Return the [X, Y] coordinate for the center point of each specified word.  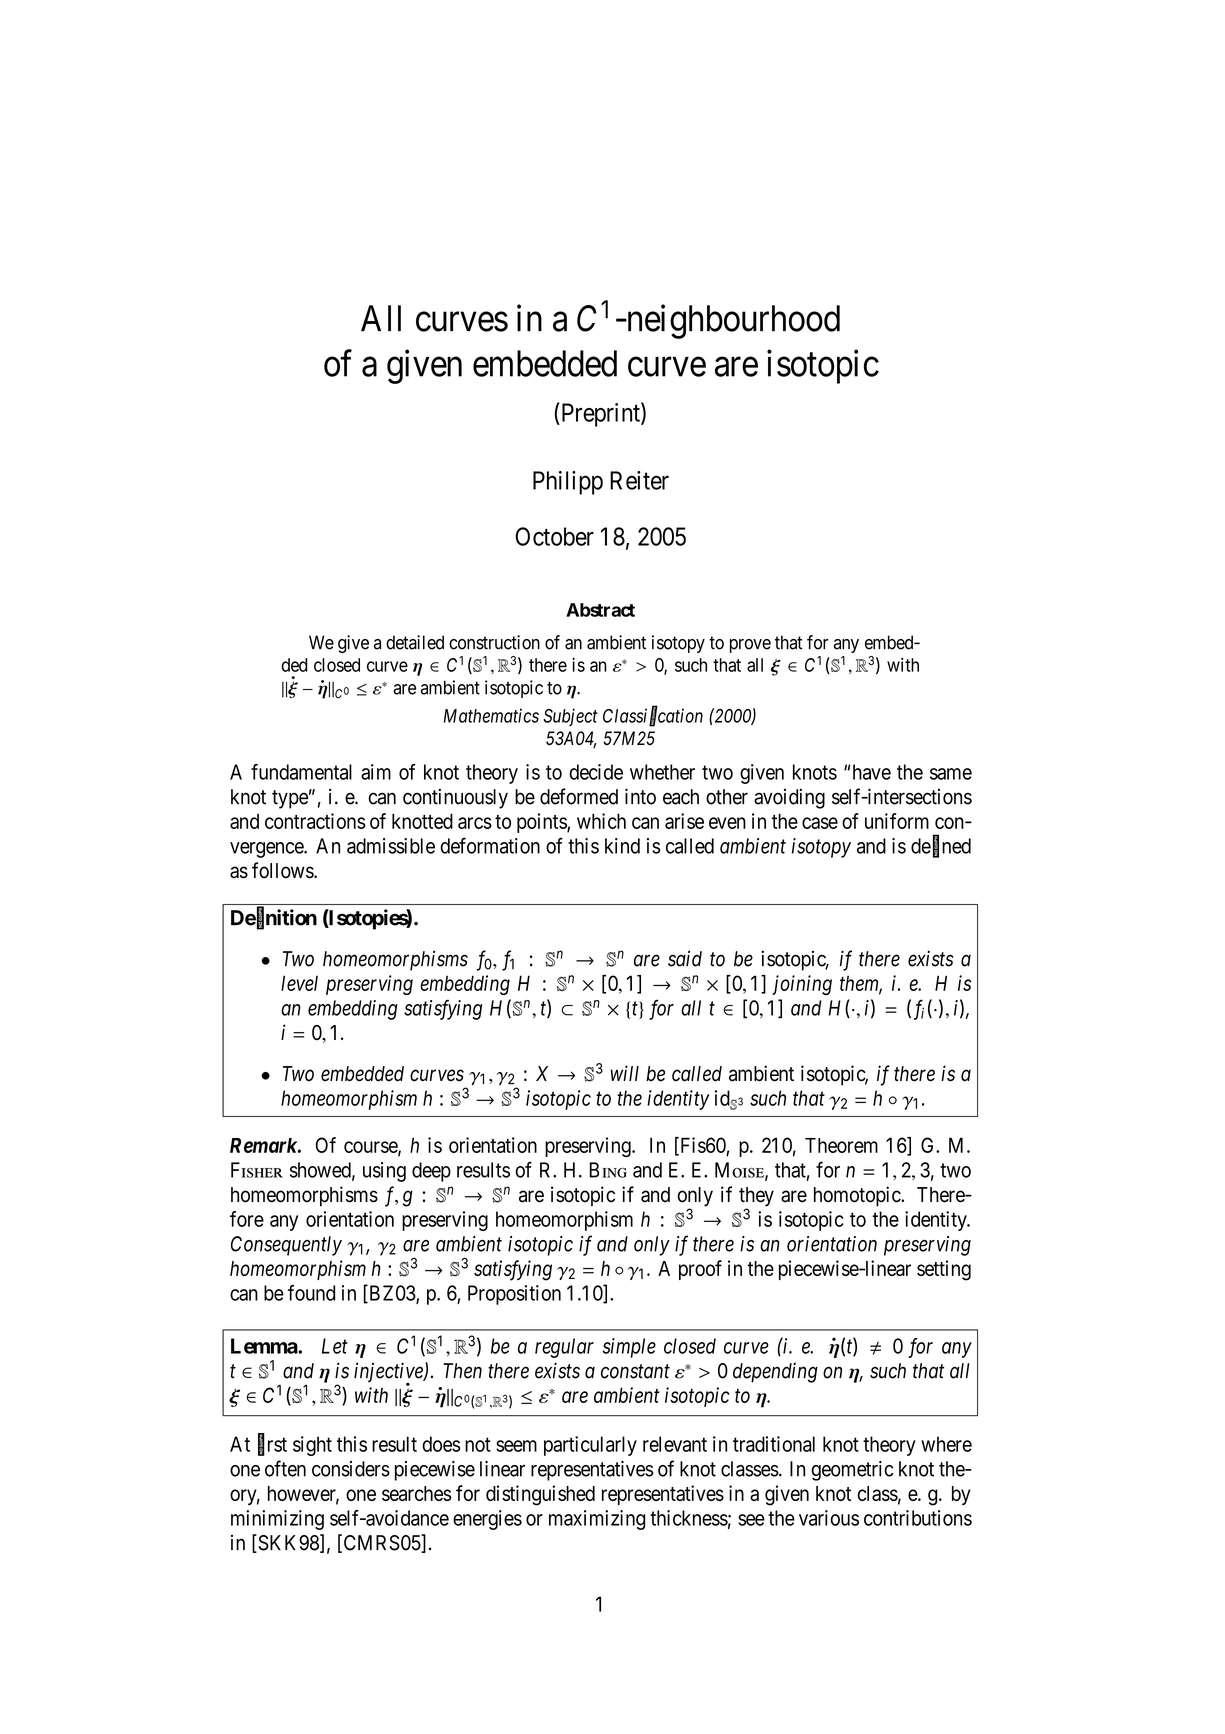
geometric [852, 1471]
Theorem [841, 1145]
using [384, 1172]
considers [351, 1469]
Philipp [568, 483]
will [624, 1073]
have [872, 772]
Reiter [639, 480]
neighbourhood [732, 321]
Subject [570, 717]
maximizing [597, 1520]
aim [376, 772]
